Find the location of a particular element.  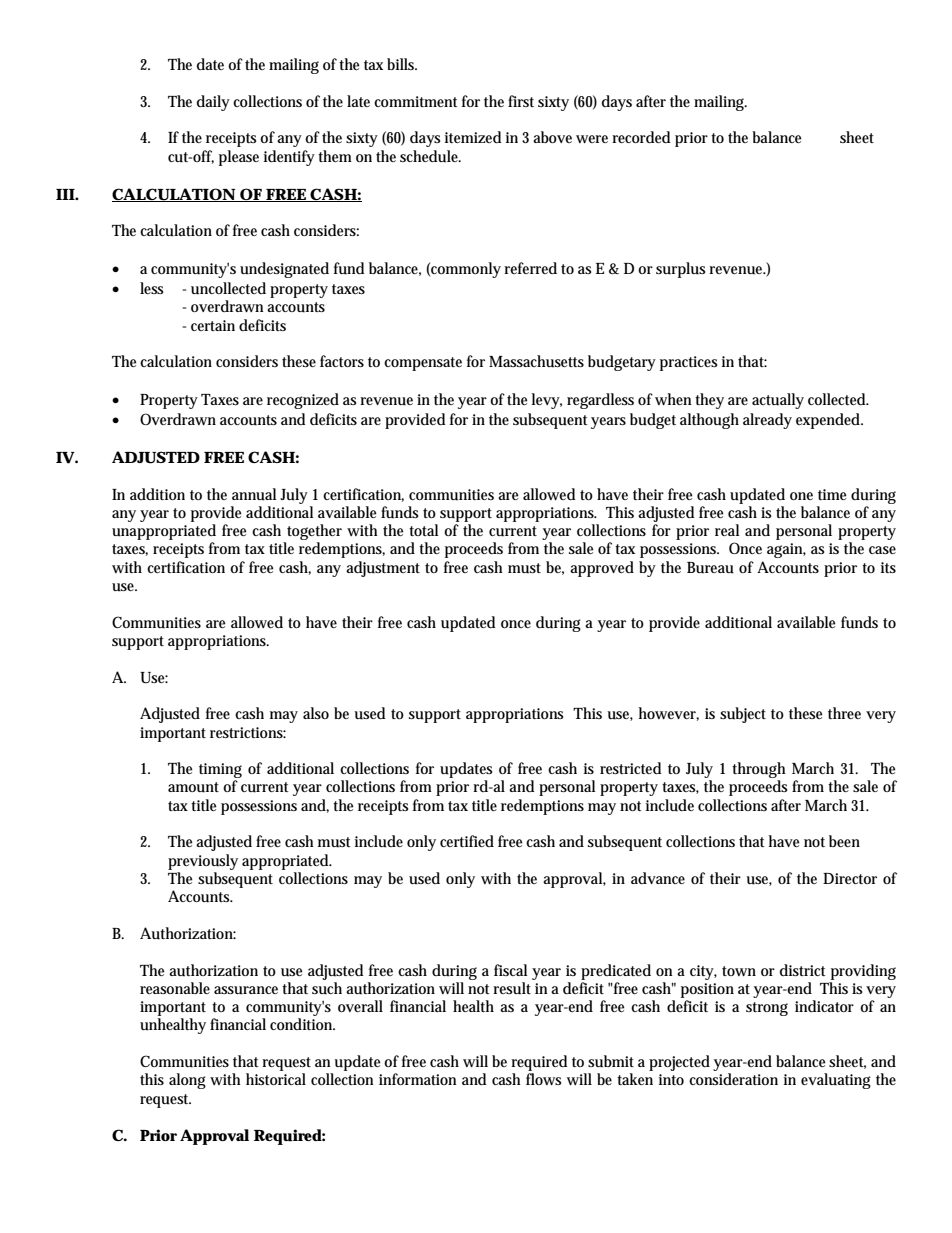

total is located at coordinates (424, 530).
